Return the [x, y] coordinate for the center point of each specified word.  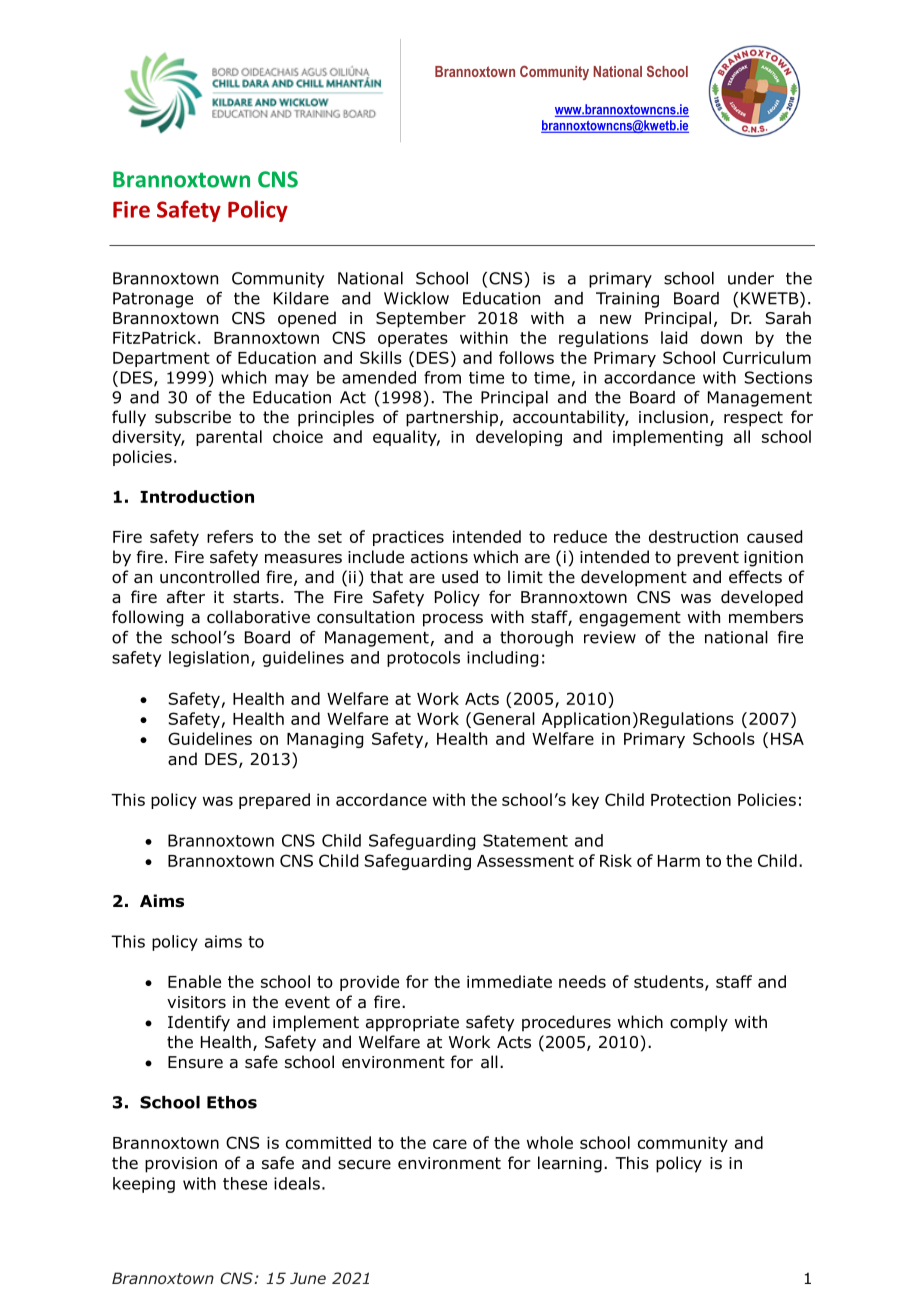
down [721, 337]
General [504, 718]
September [421, 319]
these [245, 1183]
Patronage [153, 300]
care [450, 1144]
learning [570, 1164]
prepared [274, 801]
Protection [691, 800]
